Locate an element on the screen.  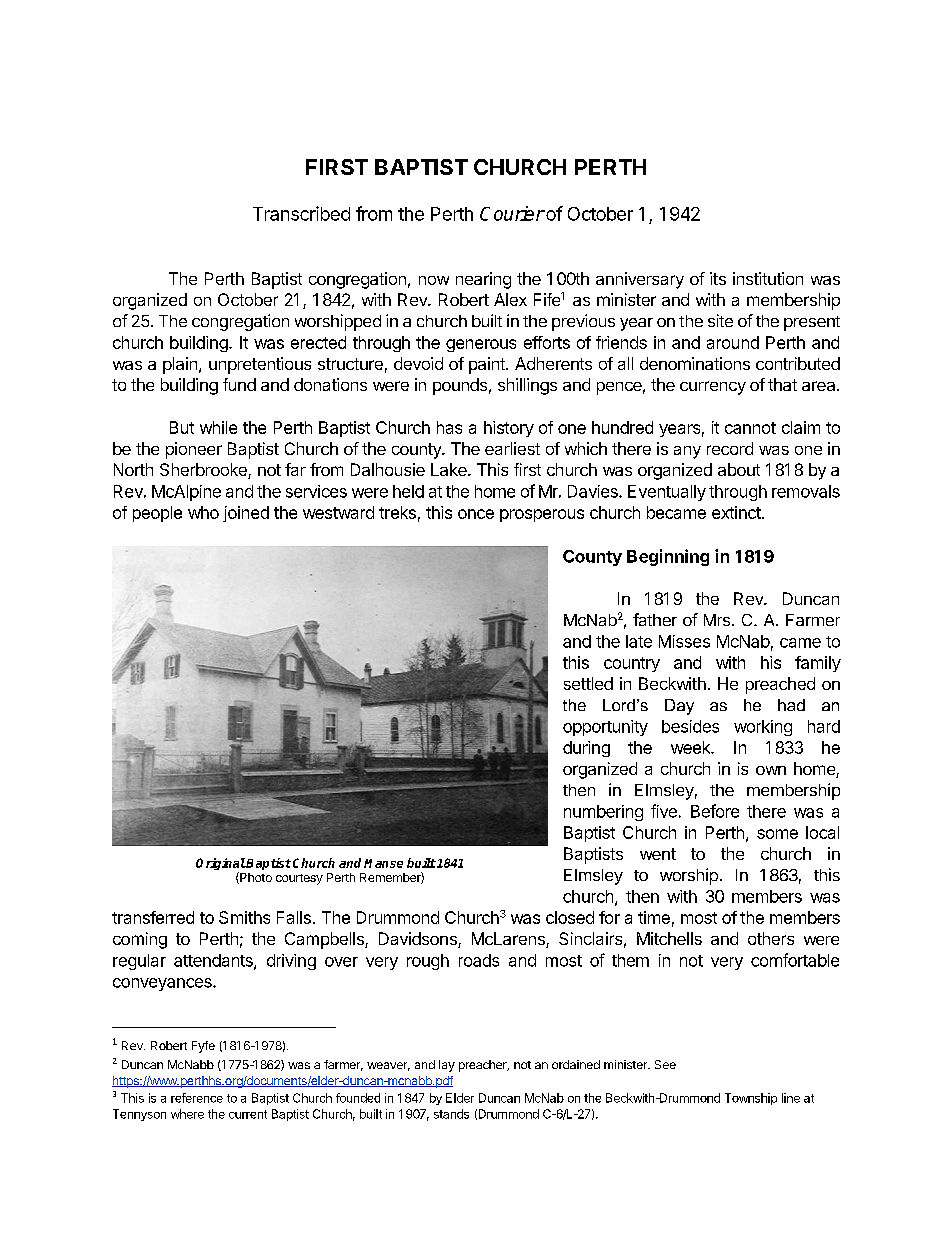
its is located at coordinates (718, 278).
